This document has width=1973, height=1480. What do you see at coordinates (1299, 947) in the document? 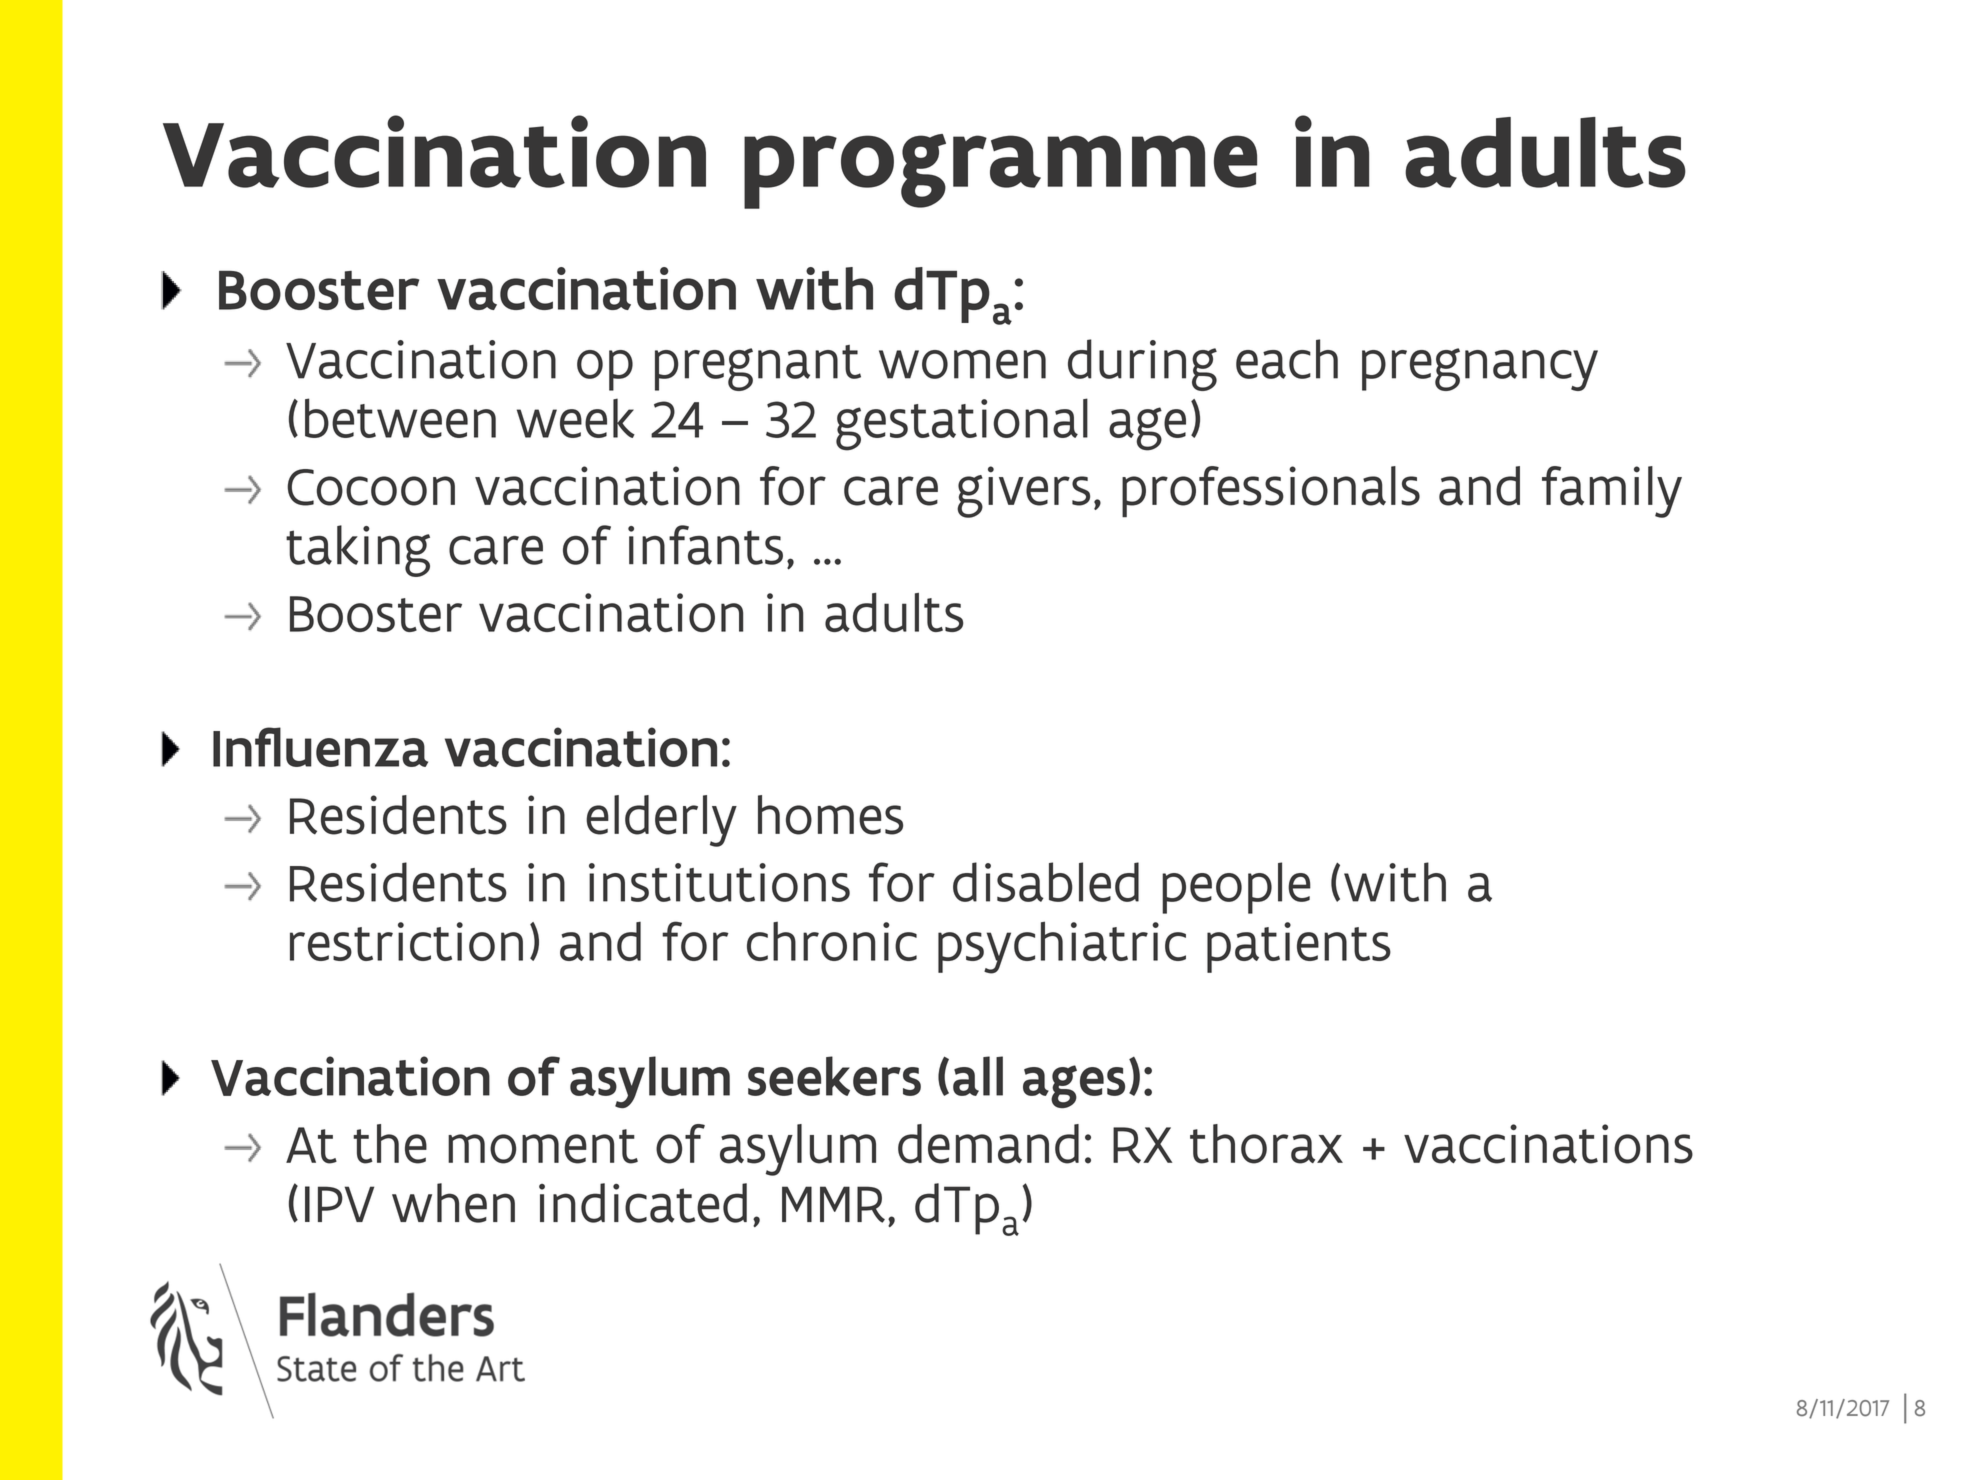
I see `patients` at bounding box center [1299, 947].
